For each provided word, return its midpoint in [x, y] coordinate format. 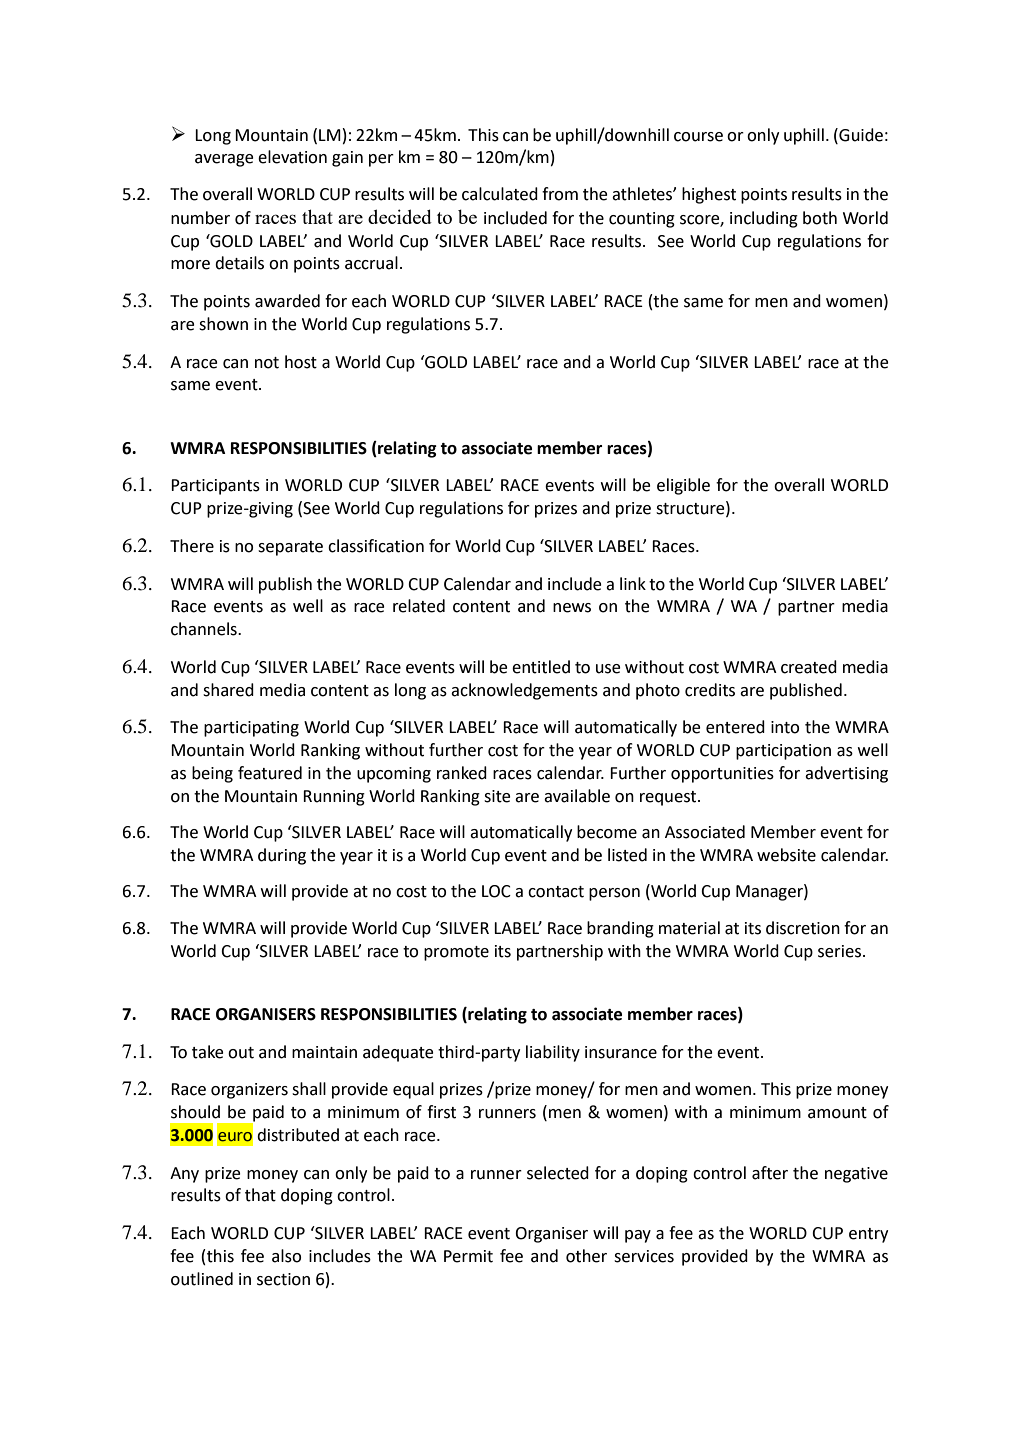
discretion [803, 928]
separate [290, 548]
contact [556, 892]
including [764, 219]
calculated [500, 194]
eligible [683, 486]
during [282, 856]
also [286, 1256]
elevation [292, 157]
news [572, 608]
